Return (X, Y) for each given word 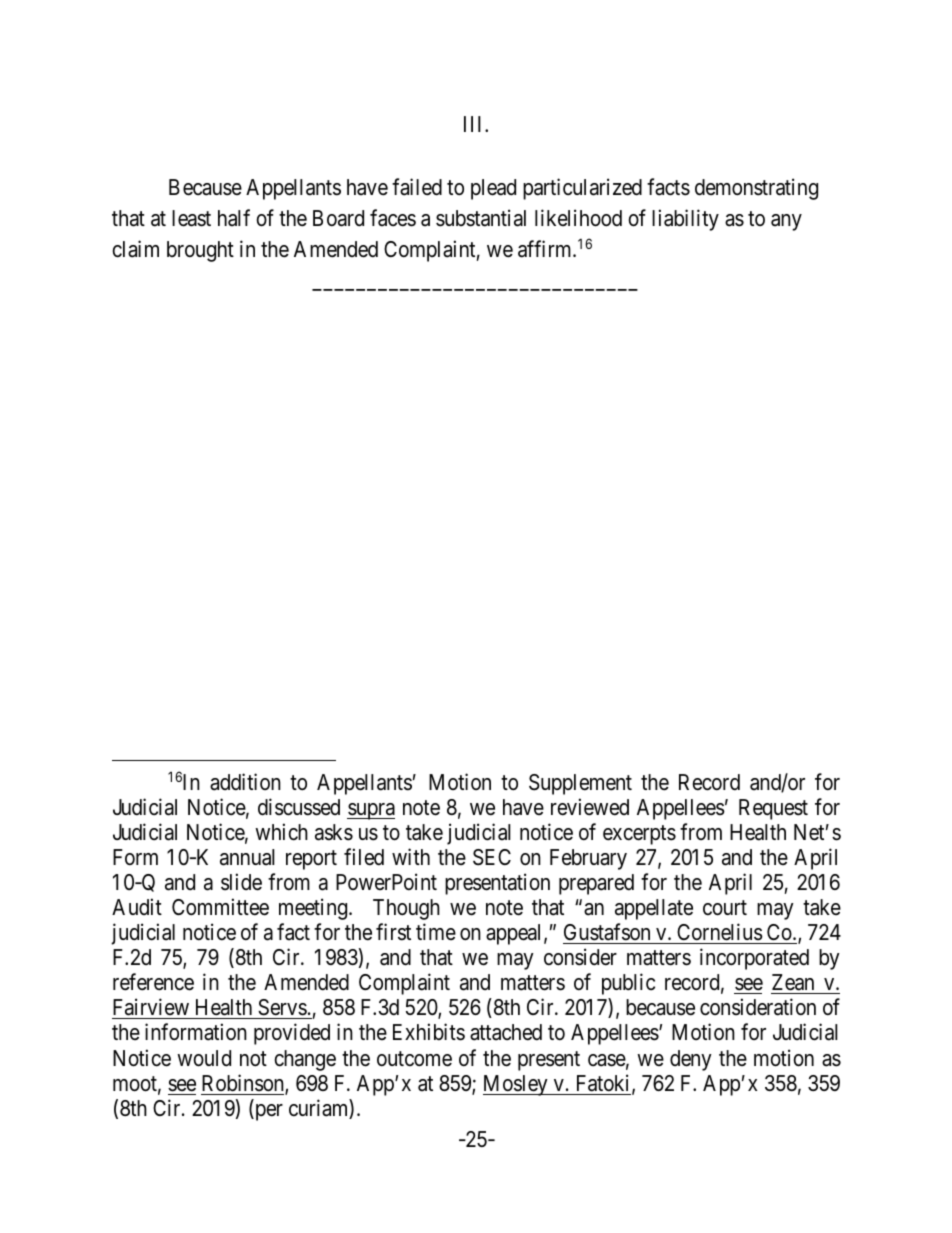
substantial (481, 218)
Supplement (580, 784)
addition (245, 782)
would (204, 1058)
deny (691, 1060)
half (234, 218)
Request (773, 809)
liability (685, 220)
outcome (414, 1059)
